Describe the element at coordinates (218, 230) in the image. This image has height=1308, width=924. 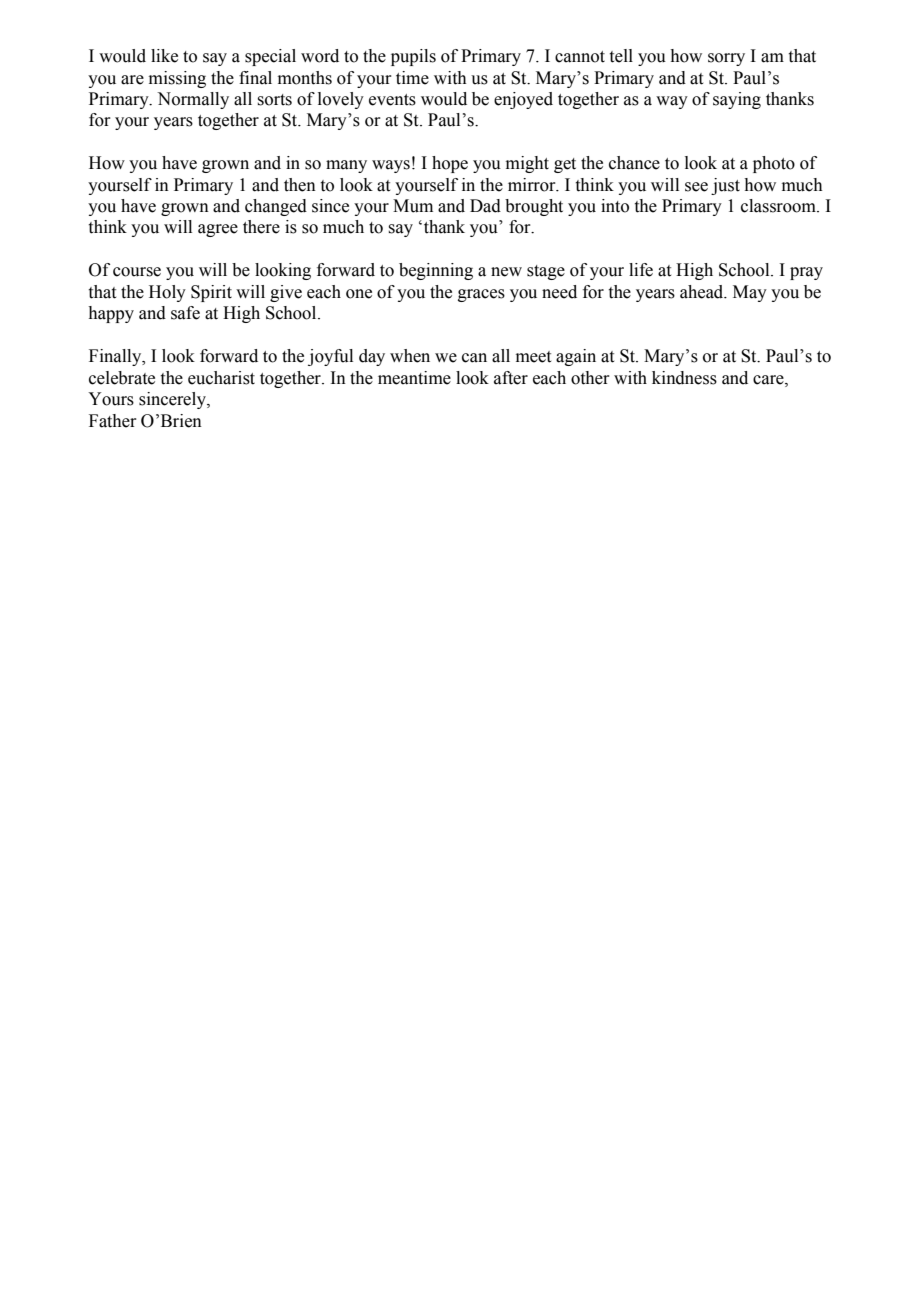
I see `agree` at that location.
